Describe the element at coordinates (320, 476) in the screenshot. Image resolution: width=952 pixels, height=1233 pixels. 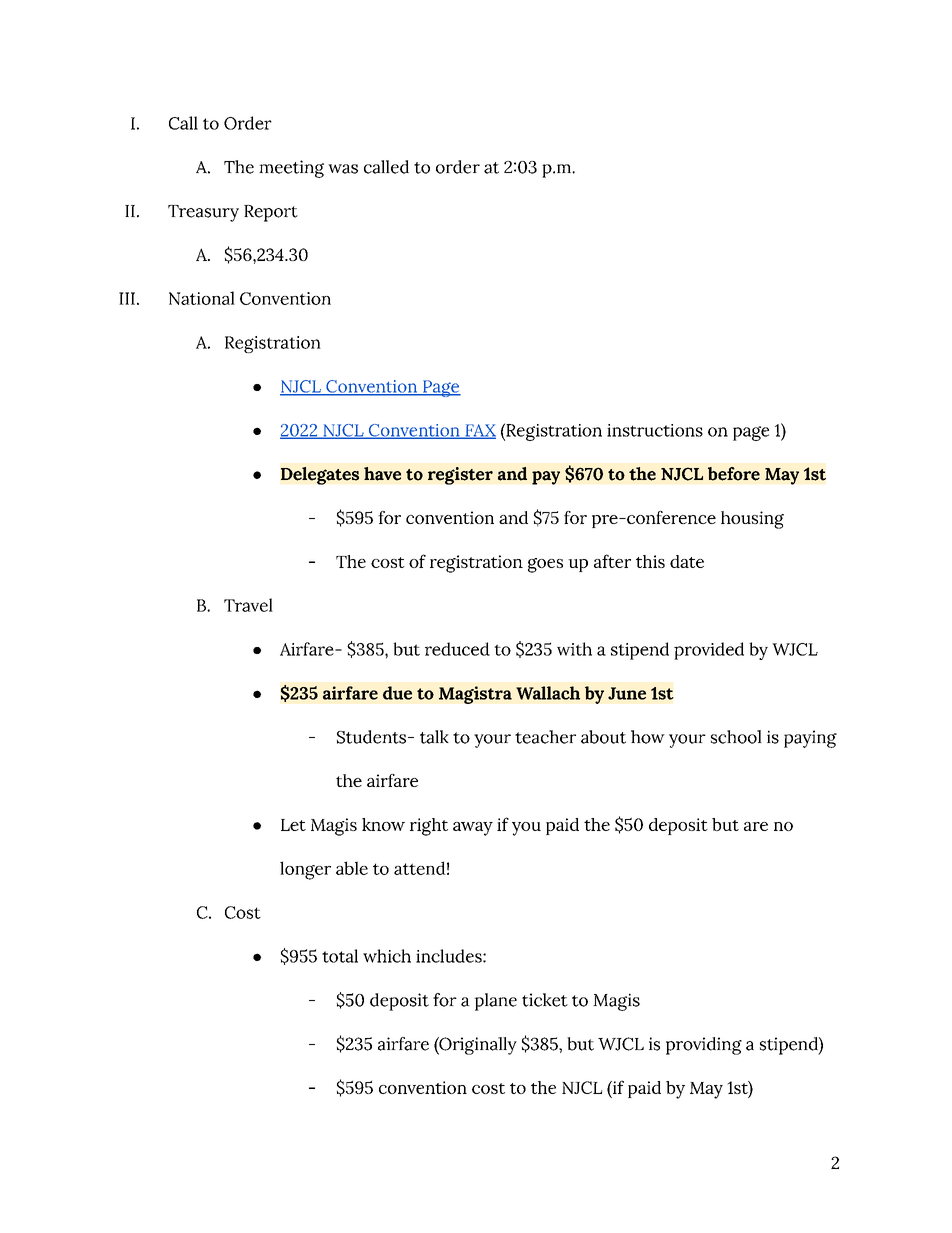
I see `Delegates` at that location.
